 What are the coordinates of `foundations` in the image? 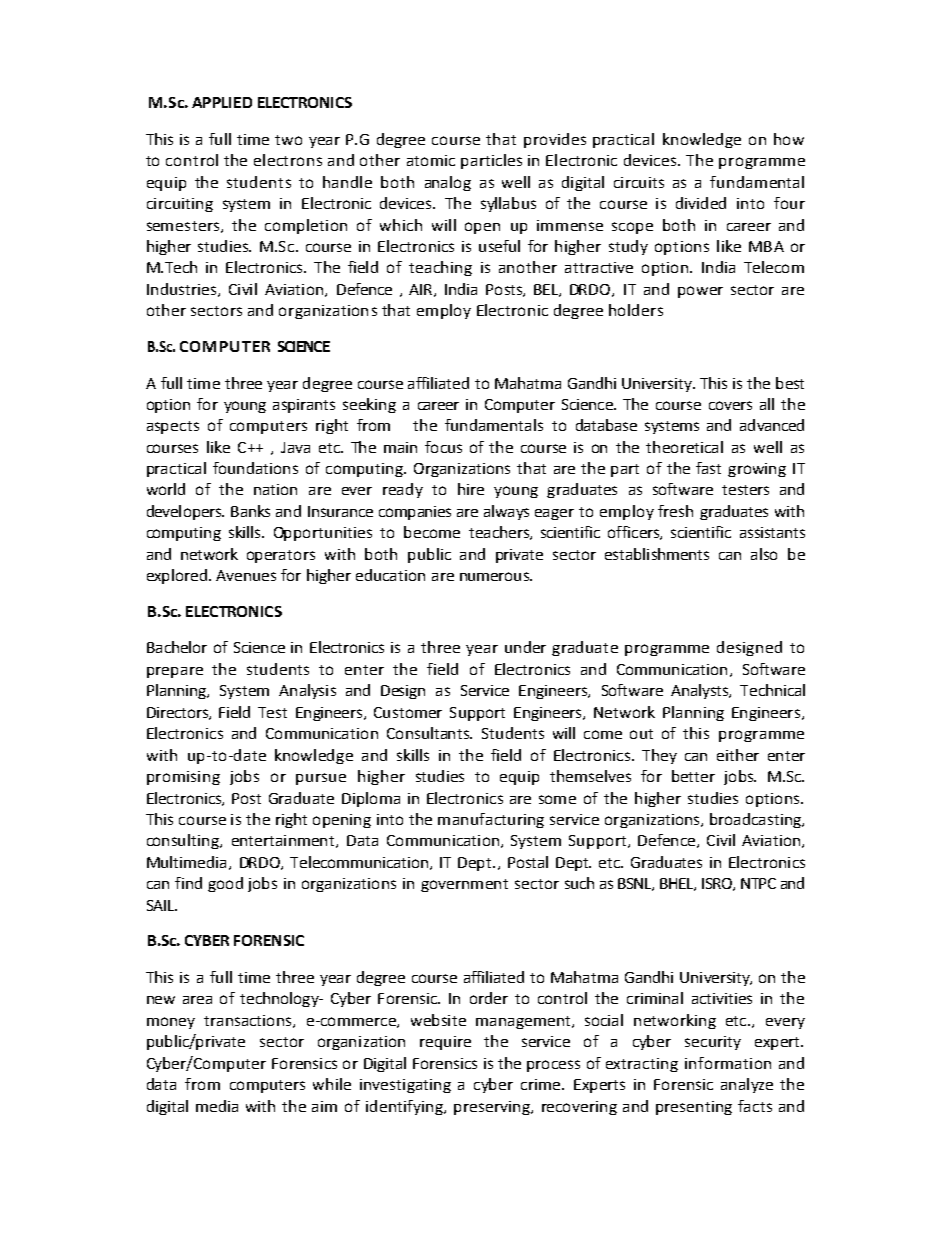 It's located at (255, 468).
